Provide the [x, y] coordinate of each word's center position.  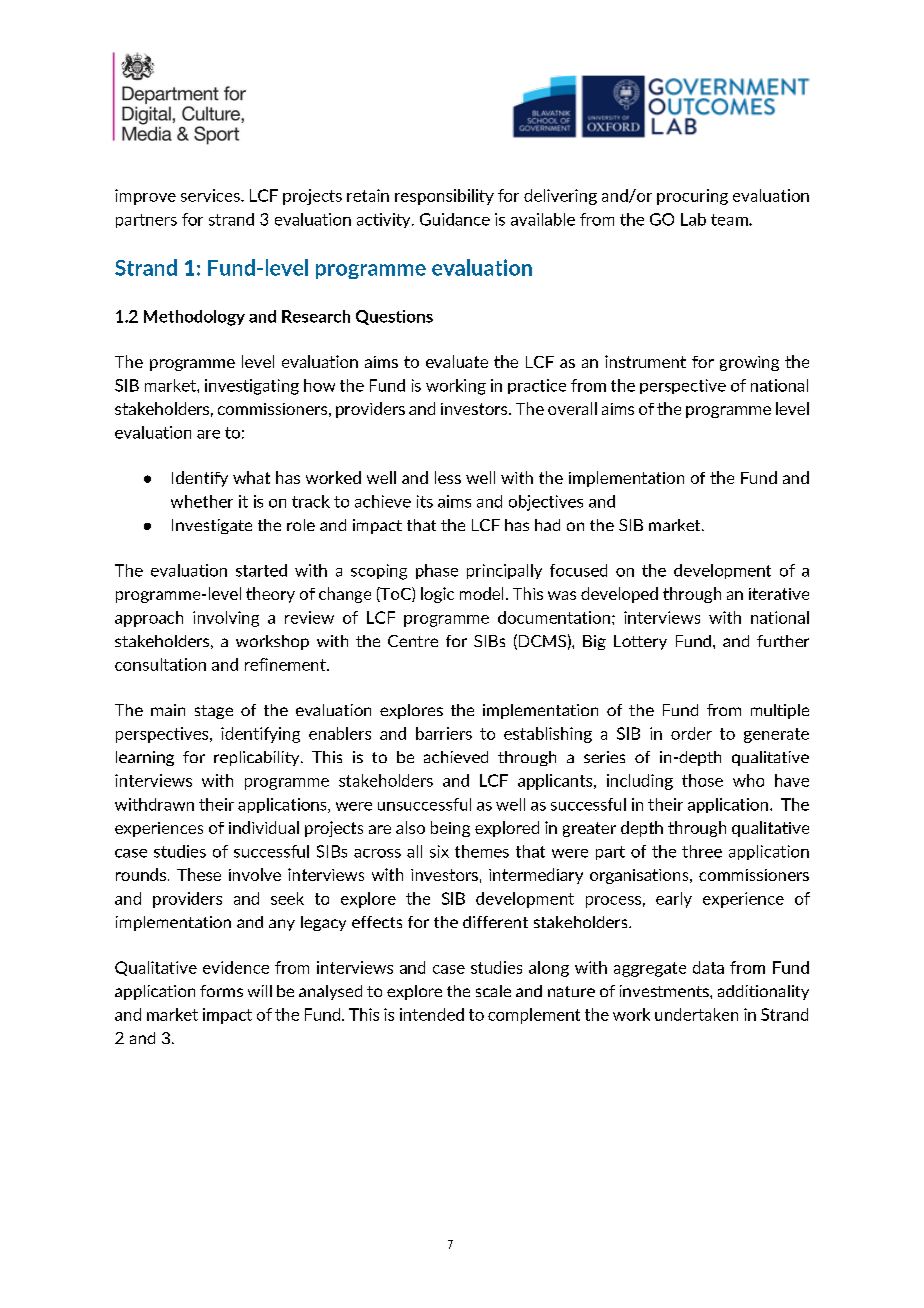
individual [264, 827]
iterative [779, 594]
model [481, 593]
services [211, 195]
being [450, 829]
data [708, 967]
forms [221, 991]
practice [537, 386]
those [702, 780]
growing [749, 363]
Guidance [455, 219]
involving [226, 619]
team [730, 220]
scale [493, 991]
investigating [252, 387]
